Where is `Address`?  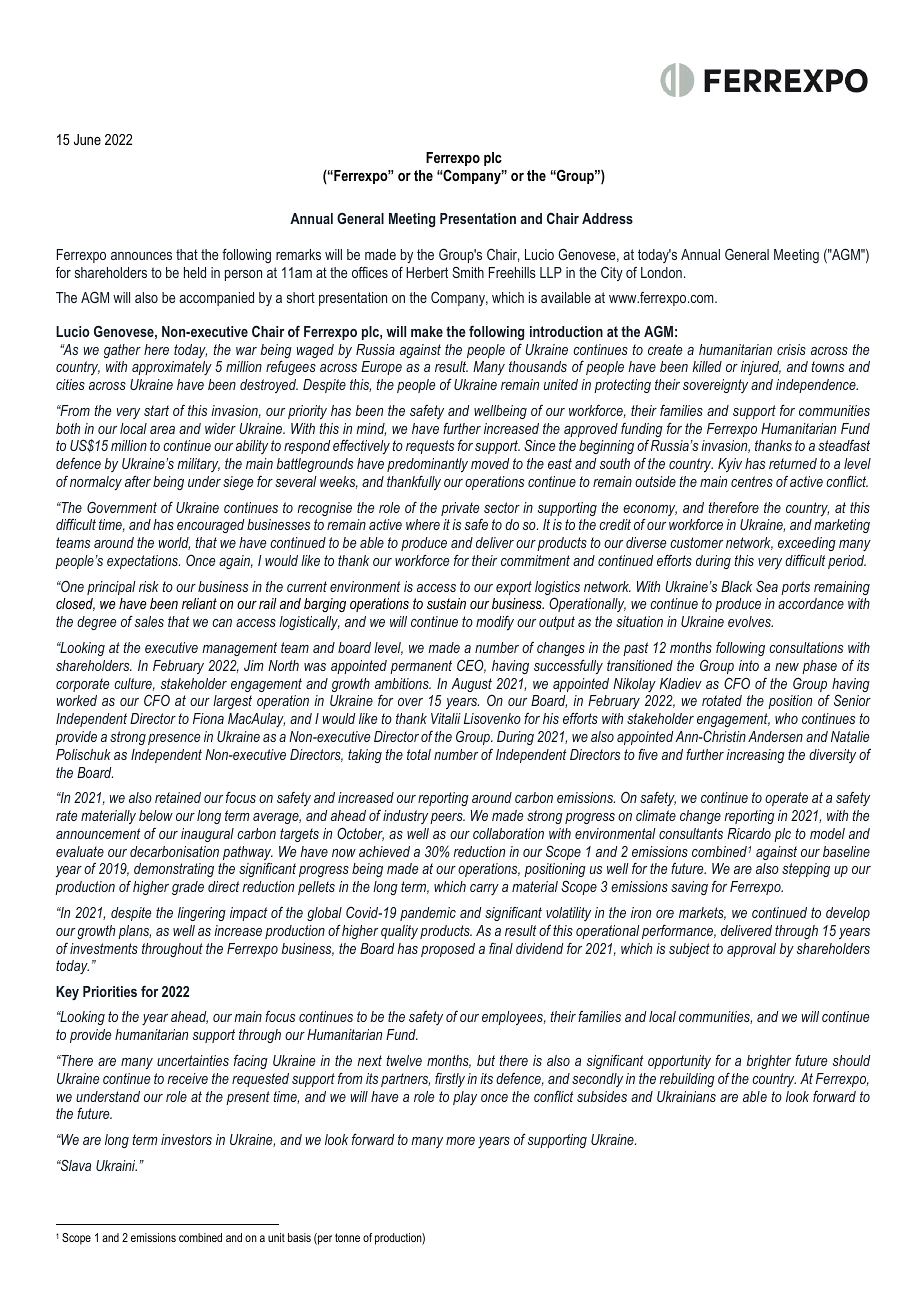
Address is located at coordinates (607, 218).
